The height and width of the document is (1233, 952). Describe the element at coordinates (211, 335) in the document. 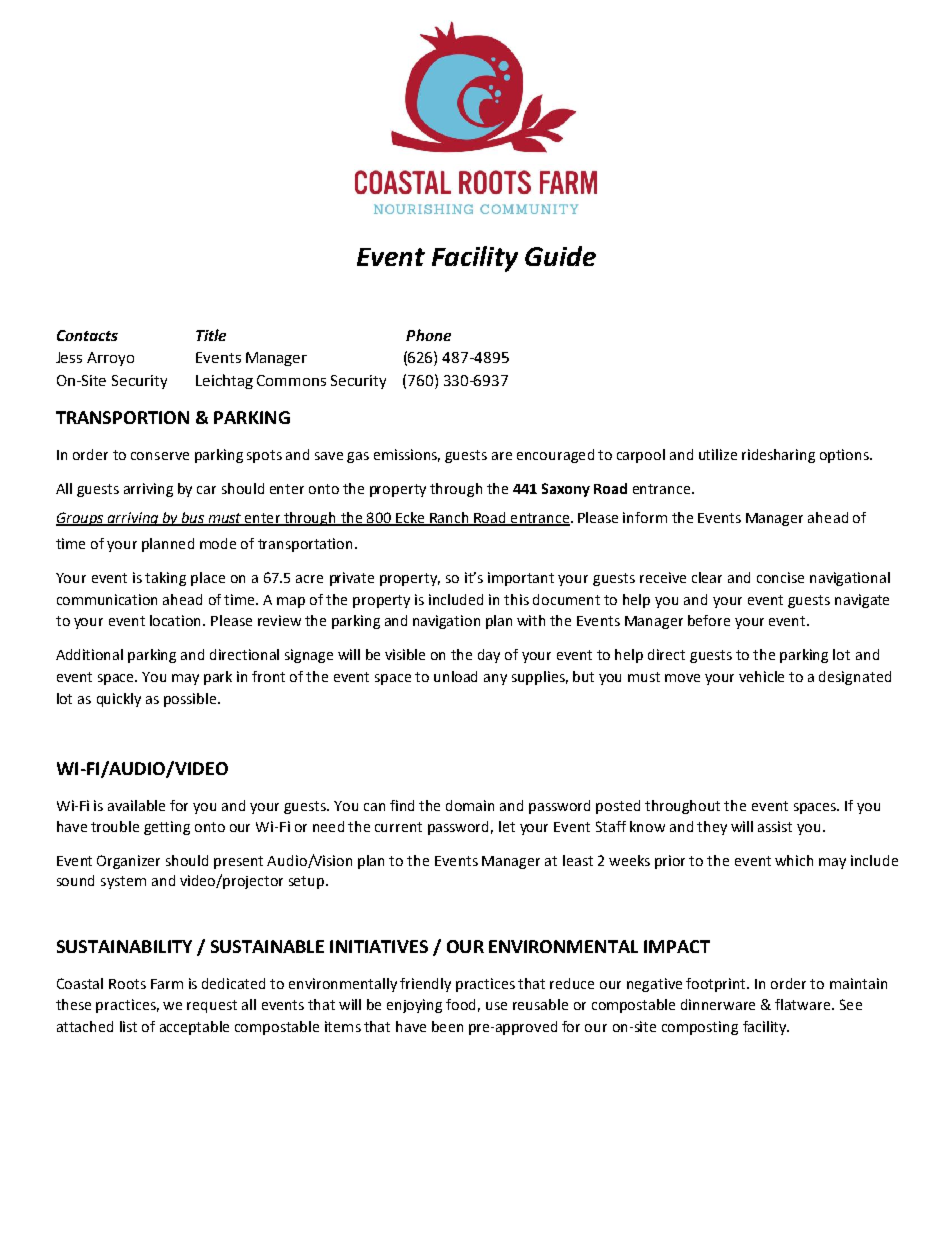

I see `Title` at that location.
